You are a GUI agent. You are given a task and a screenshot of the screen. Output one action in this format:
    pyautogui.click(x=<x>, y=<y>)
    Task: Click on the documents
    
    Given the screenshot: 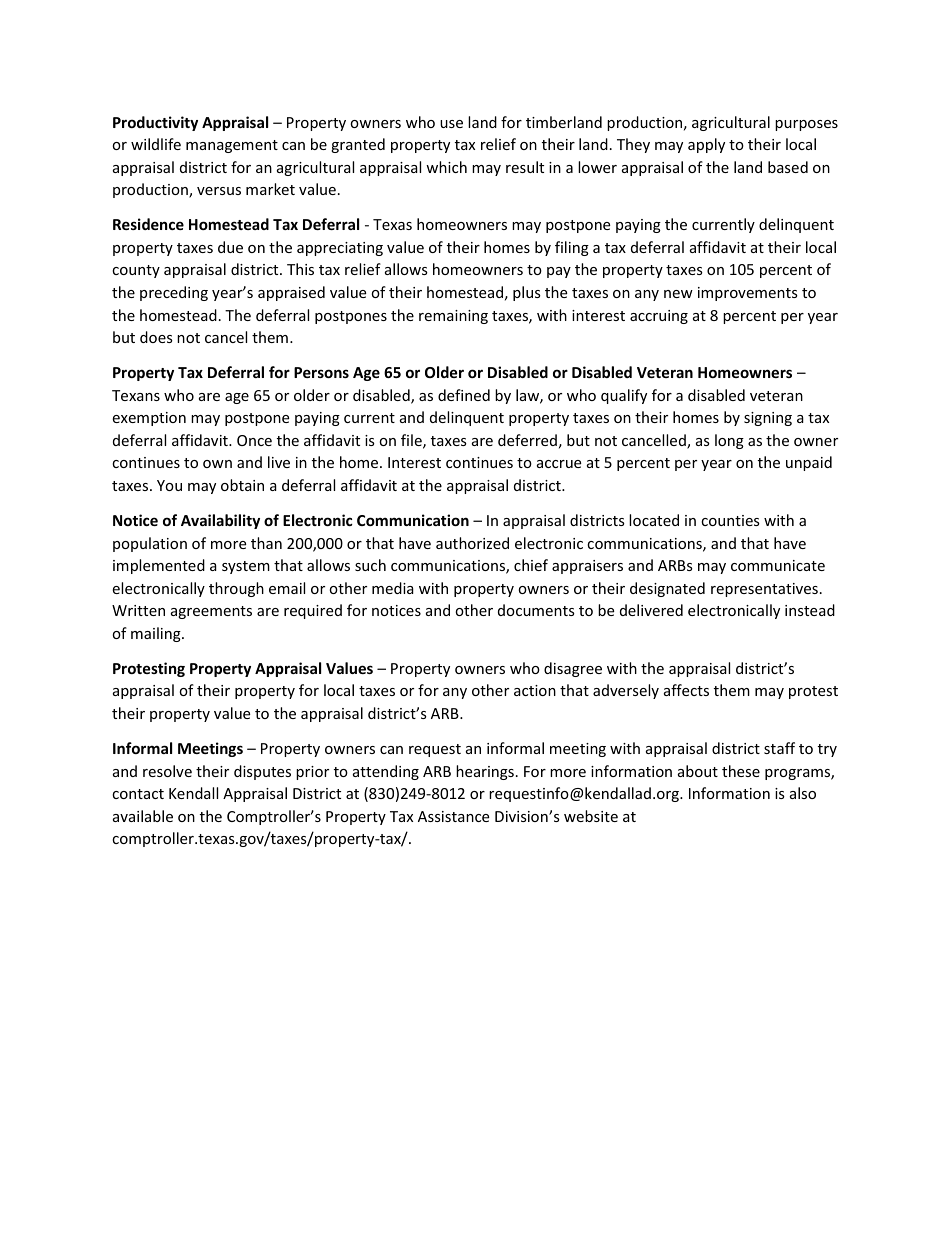 What is the action you would take?
    pyautogui.click(x=536, y=610)
